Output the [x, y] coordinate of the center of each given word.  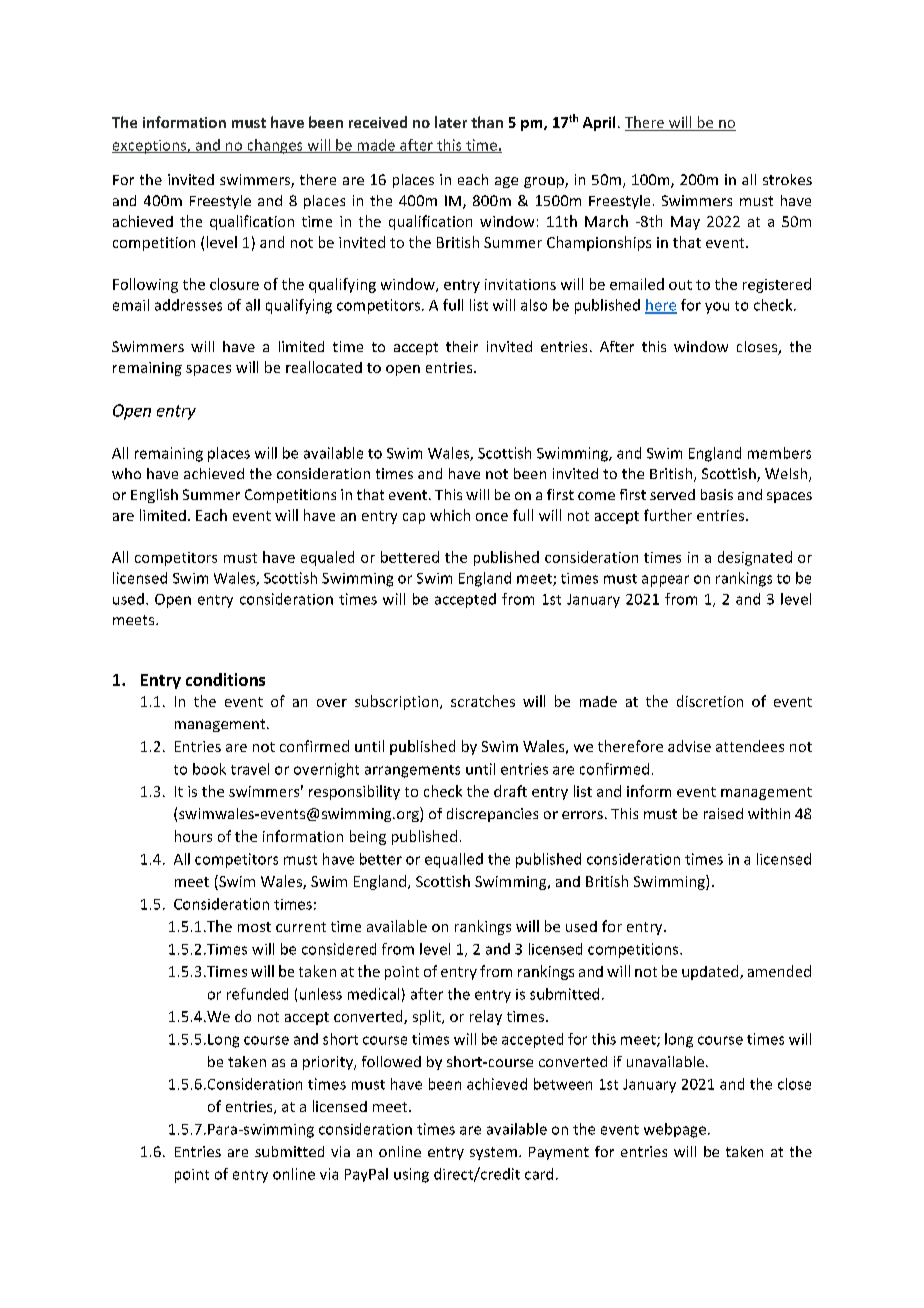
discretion [710, 701]
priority [329, 1063]
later [451, 122]
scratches [483, 701]
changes [275, 146]
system [493, 1153]
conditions [225, 679]
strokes [787, 179]
